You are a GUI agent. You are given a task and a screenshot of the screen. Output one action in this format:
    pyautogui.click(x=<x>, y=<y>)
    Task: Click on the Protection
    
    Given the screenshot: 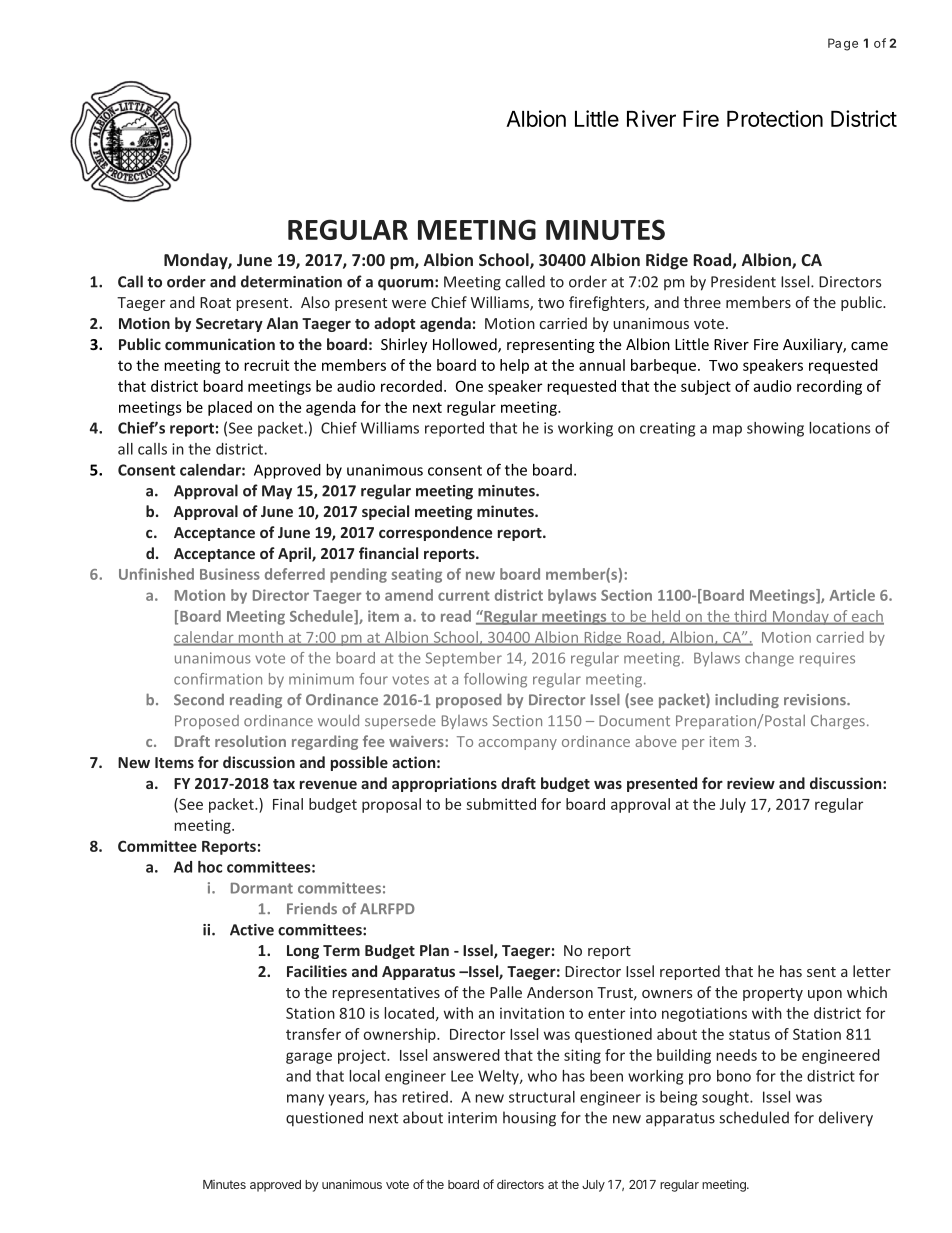 What is the action you would take?
    pyautogui.click(x=775, y=118)
